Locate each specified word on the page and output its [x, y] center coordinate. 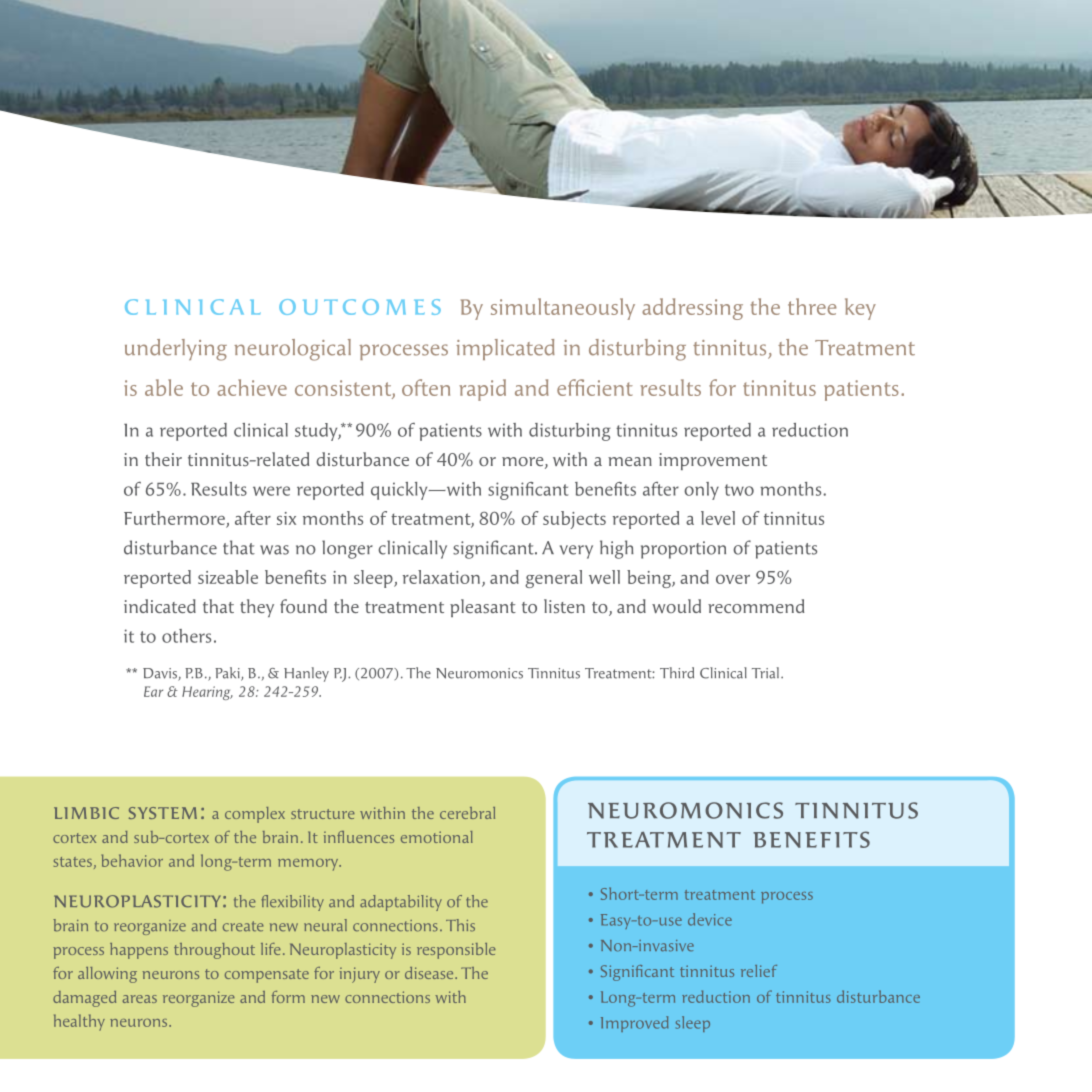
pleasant [483, 608]
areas [140, 999]
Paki [228, 674]
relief [759, 971]
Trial [765, 673]
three [812, 306]
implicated [505, 349]
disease [430, 973]
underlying [176, 350]
